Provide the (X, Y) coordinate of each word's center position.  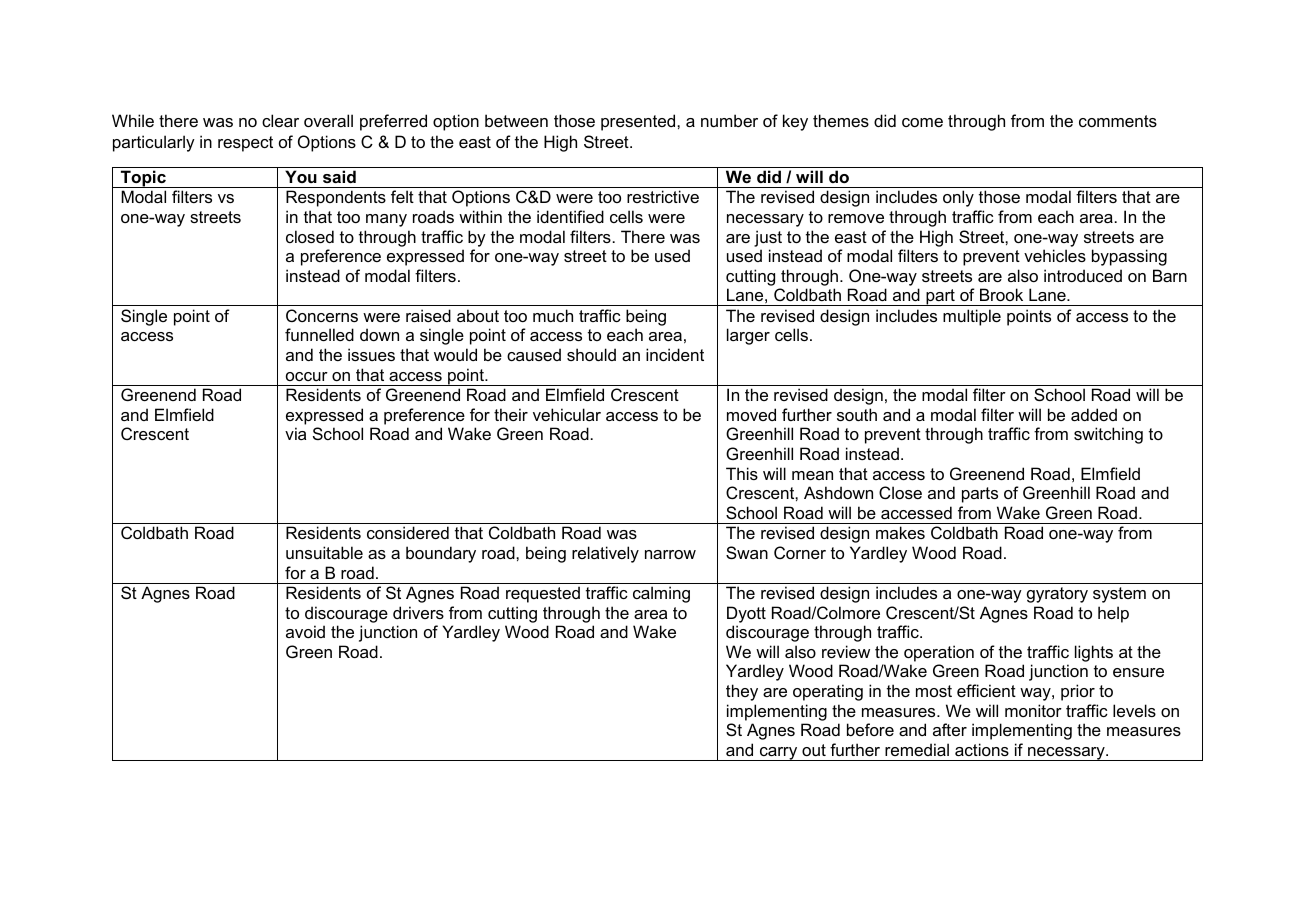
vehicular (567, 414)
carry (779, 754)
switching (1108, 435)
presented (639, 122)
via (295, 433)
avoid (305, 631)
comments (1118, 121)
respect (245, 144)
